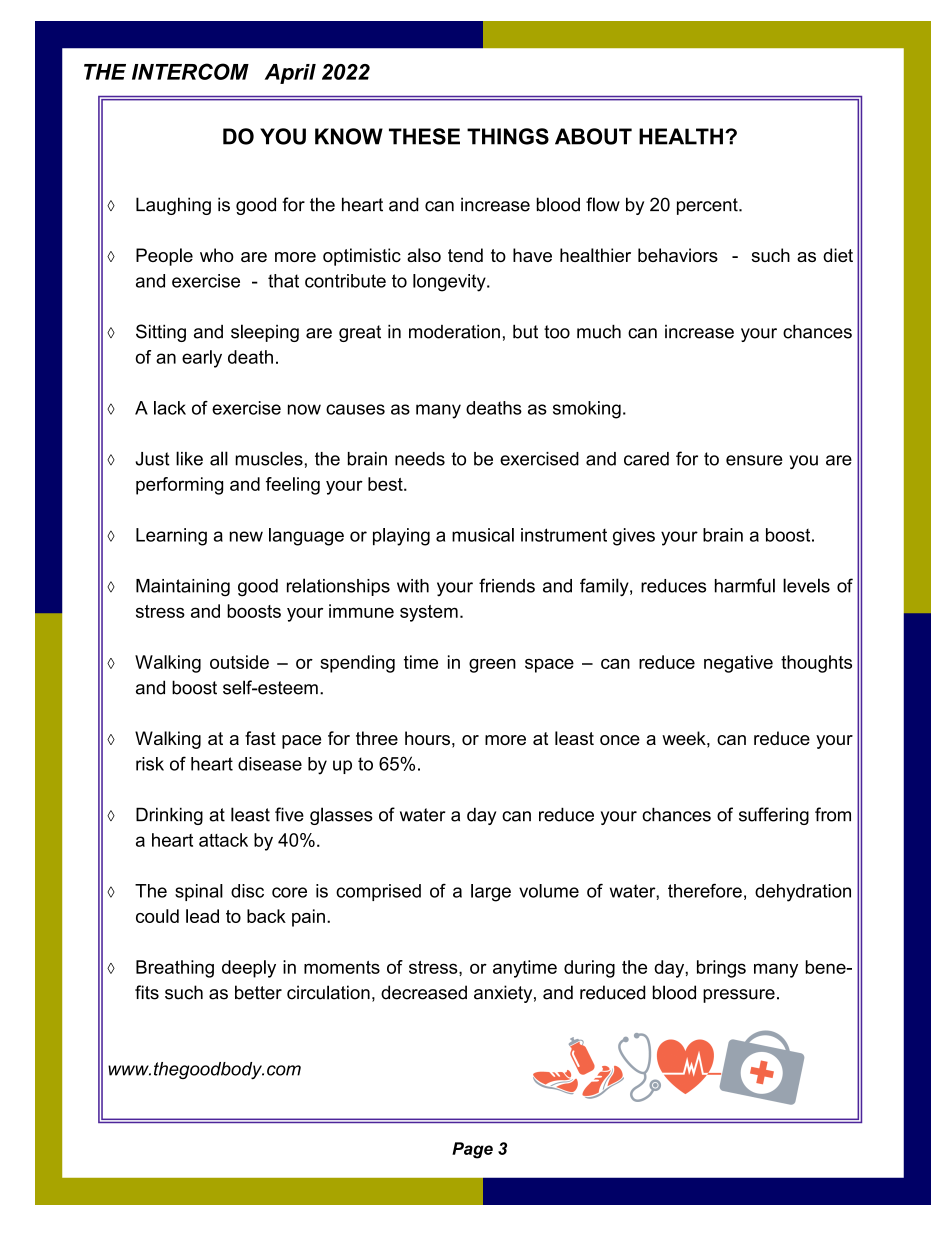 This screenshot has height=1233, width=952. I want to click on harmful, so click(745, 585).
